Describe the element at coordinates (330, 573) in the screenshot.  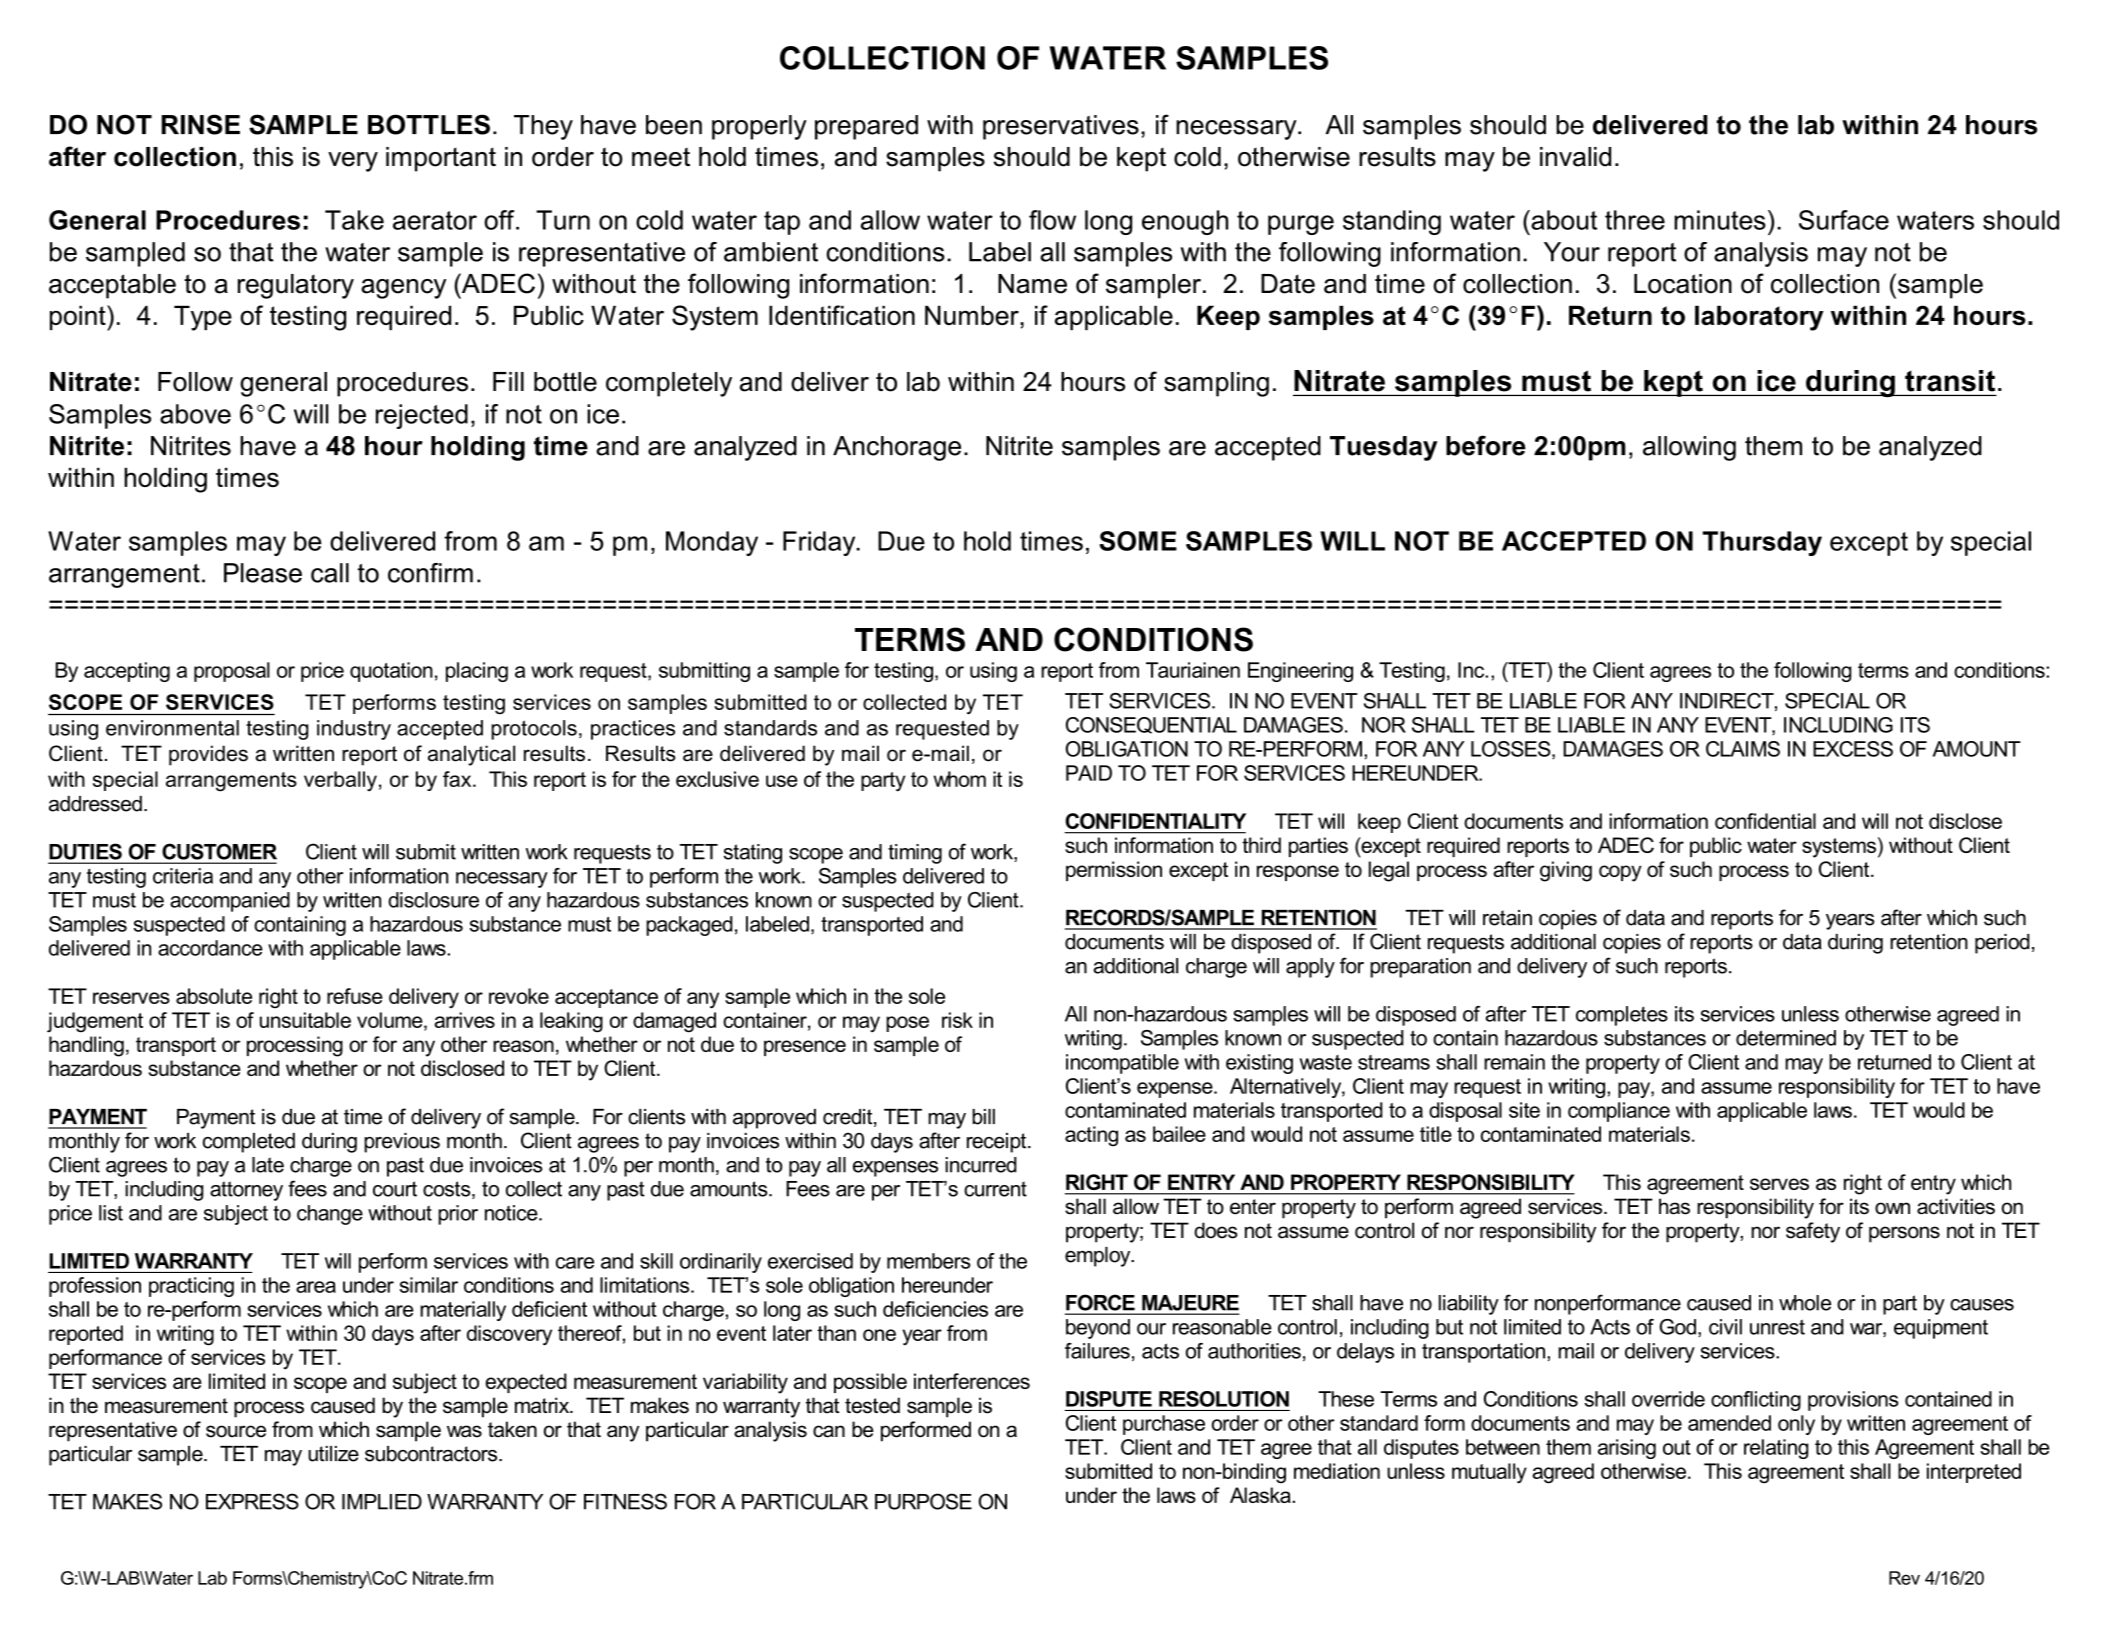
I see `call` at that location.
